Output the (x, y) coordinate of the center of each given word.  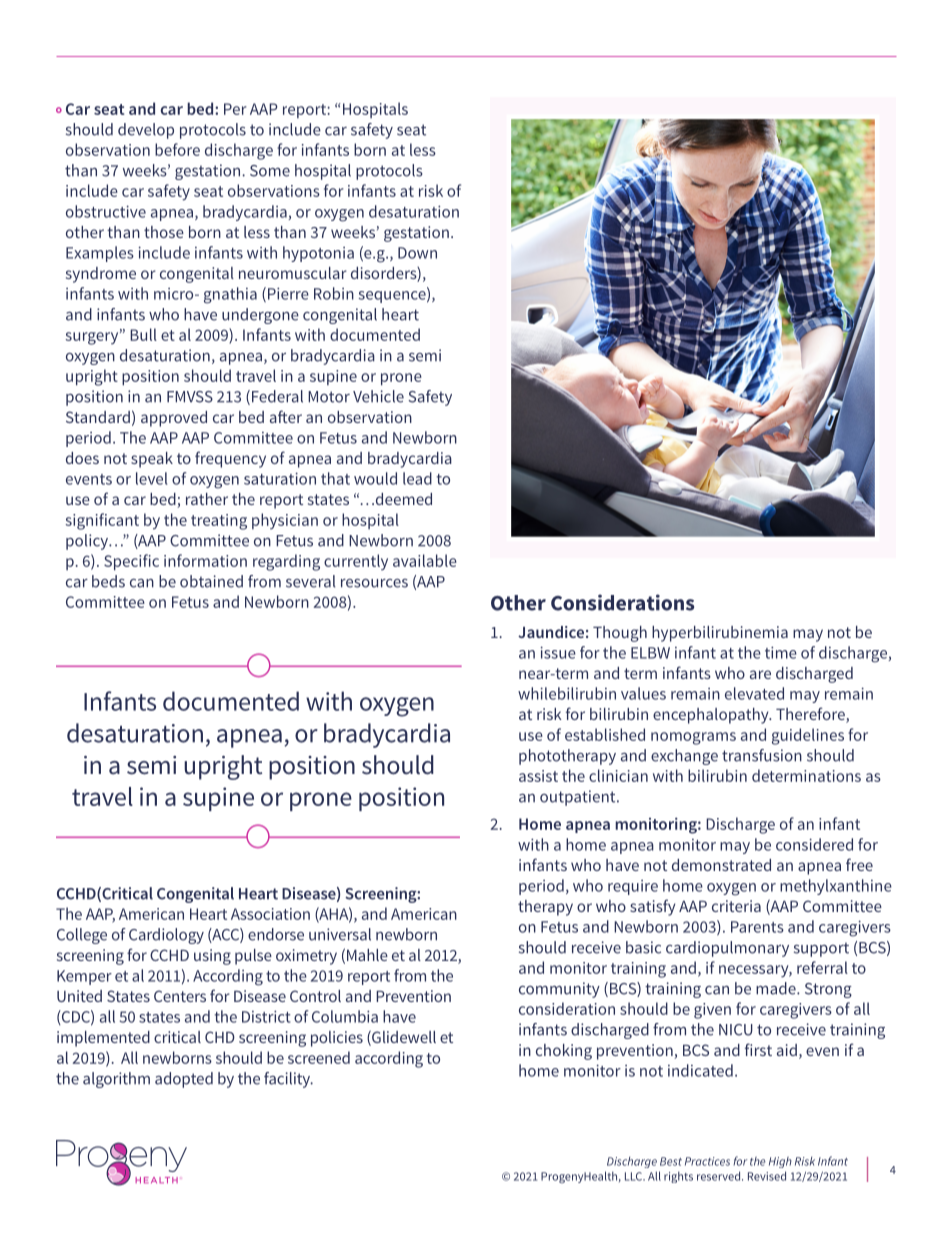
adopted (184, 1080)
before (177, 149)
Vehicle (378, 396)
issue (558, 652)
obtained (211, 581)
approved (174, 419)
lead (417, 478)
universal (340, 934)
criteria (736, 906)
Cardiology (166, 936)
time (781, 652)
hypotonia (318, 254)
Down (417, 253)
